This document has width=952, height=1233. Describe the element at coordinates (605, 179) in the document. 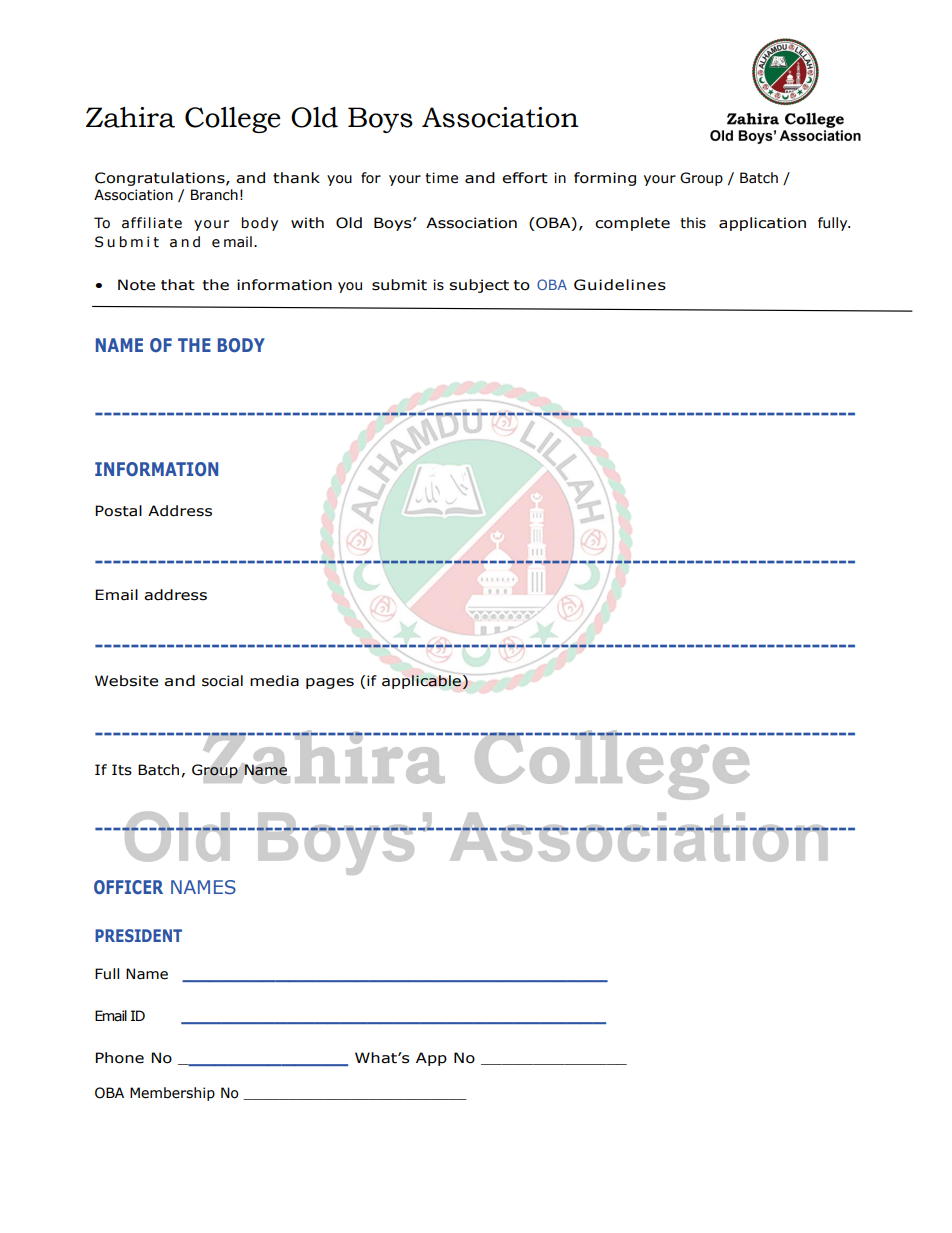

I see `forming` at that location.
